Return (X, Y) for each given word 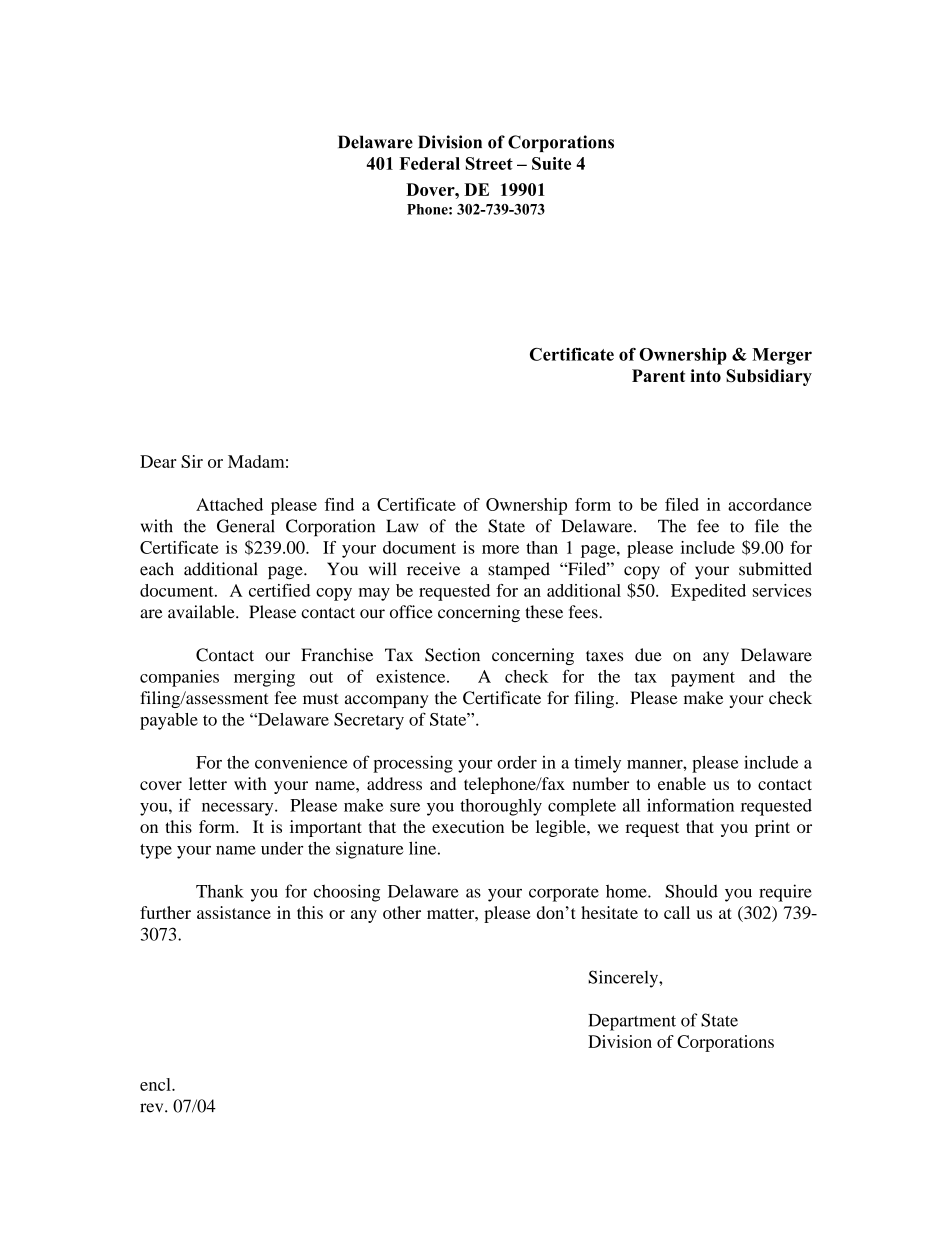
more (500, 549)
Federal (429, 163)
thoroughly (501, 807)
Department (632, 1022)
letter (208, 783)
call (677, 912)
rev (153, 1108)
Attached (229, 504)
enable (682, 783)
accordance (770, 504)
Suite (551, 163)
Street (489, 163)
